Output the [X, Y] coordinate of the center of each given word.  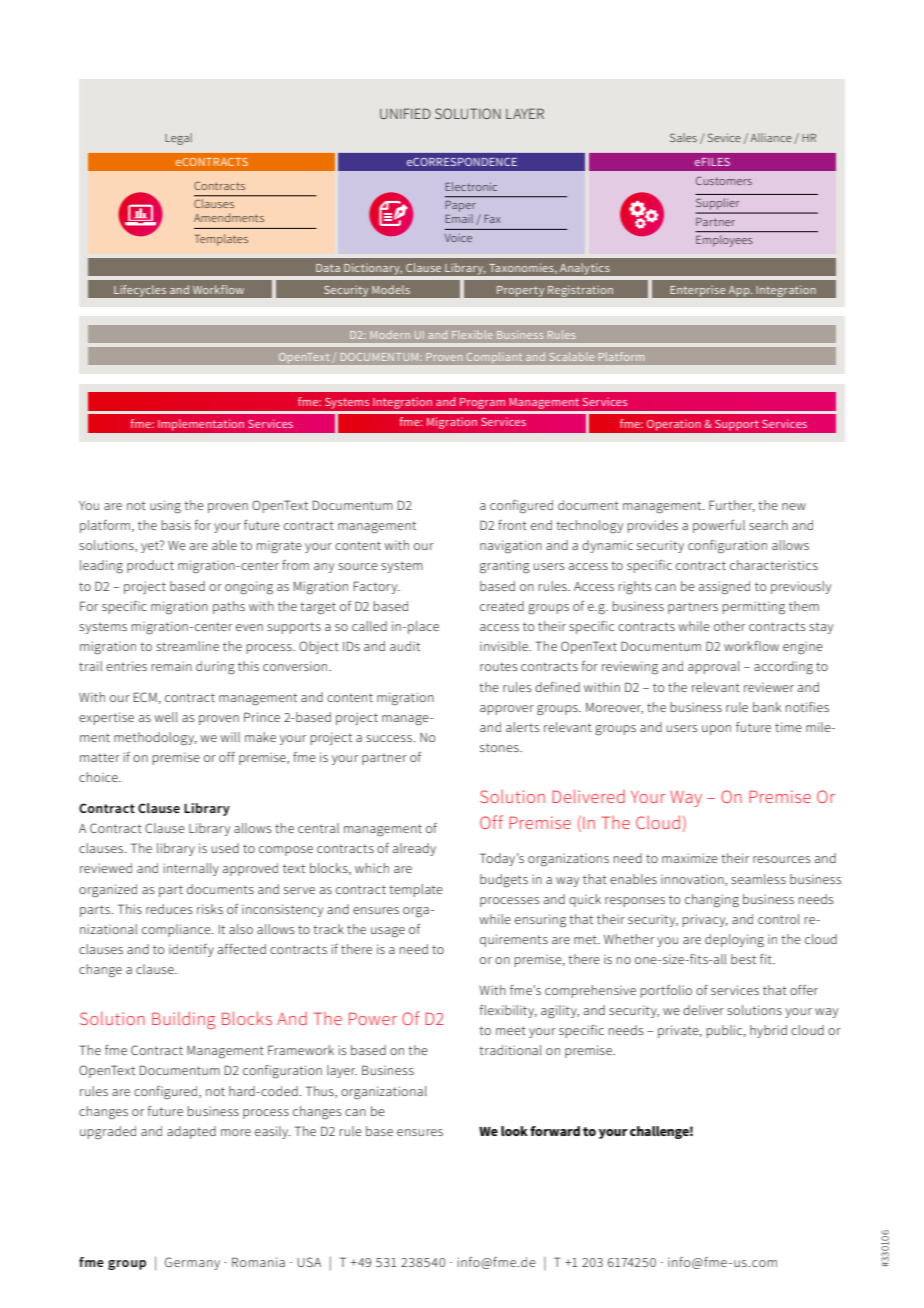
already [414, 849]
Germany [192, 1263]
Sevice [724, 137]
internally [191, 869]
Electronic [471, 186]
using [165, 507]
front [512, 525]
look [514, 1131]
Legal [178, 139]
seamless [758, 879]
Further [732, 506]
